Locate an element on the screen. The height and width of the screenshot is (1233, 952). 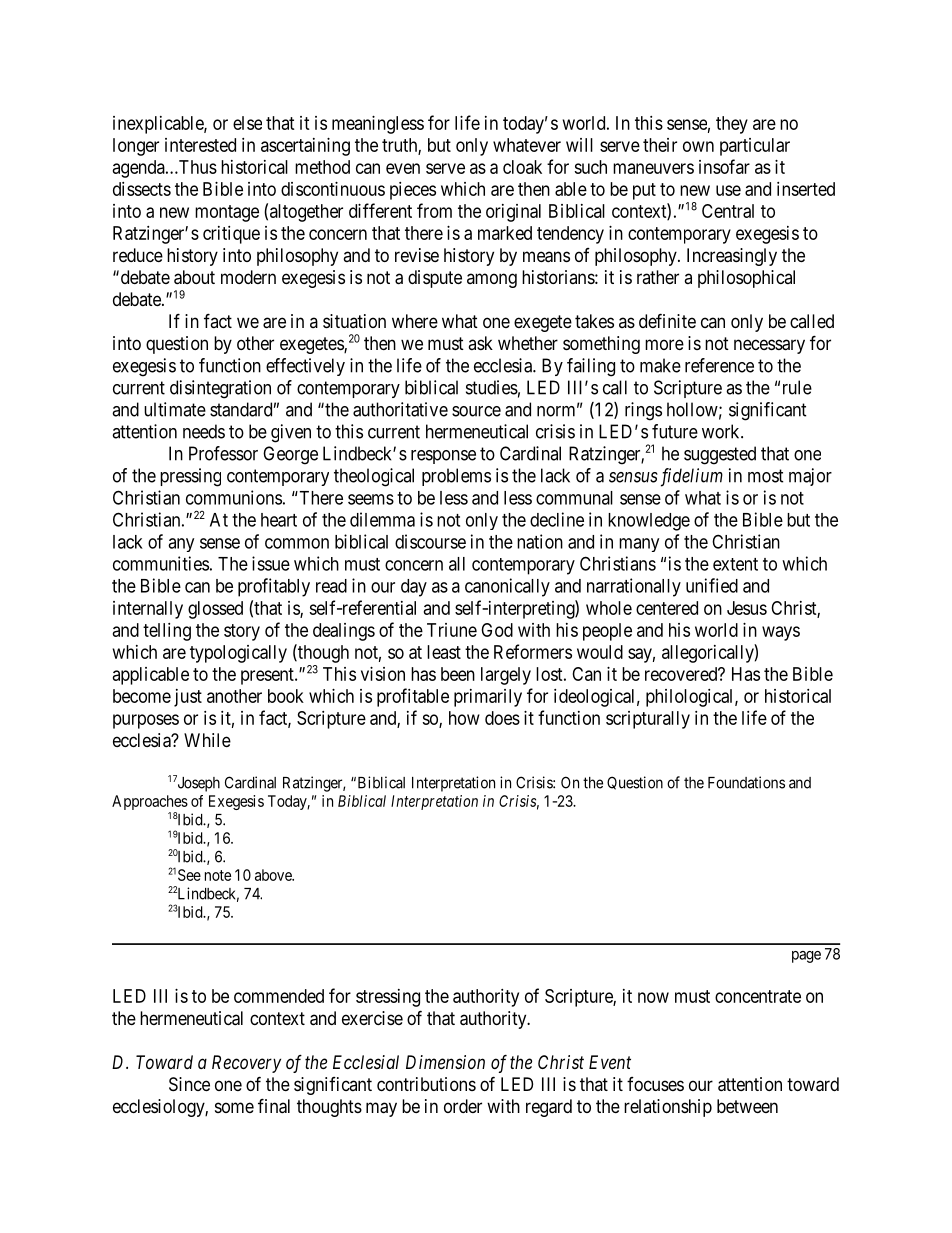
Jesus is located at coordinates (747, 608).
